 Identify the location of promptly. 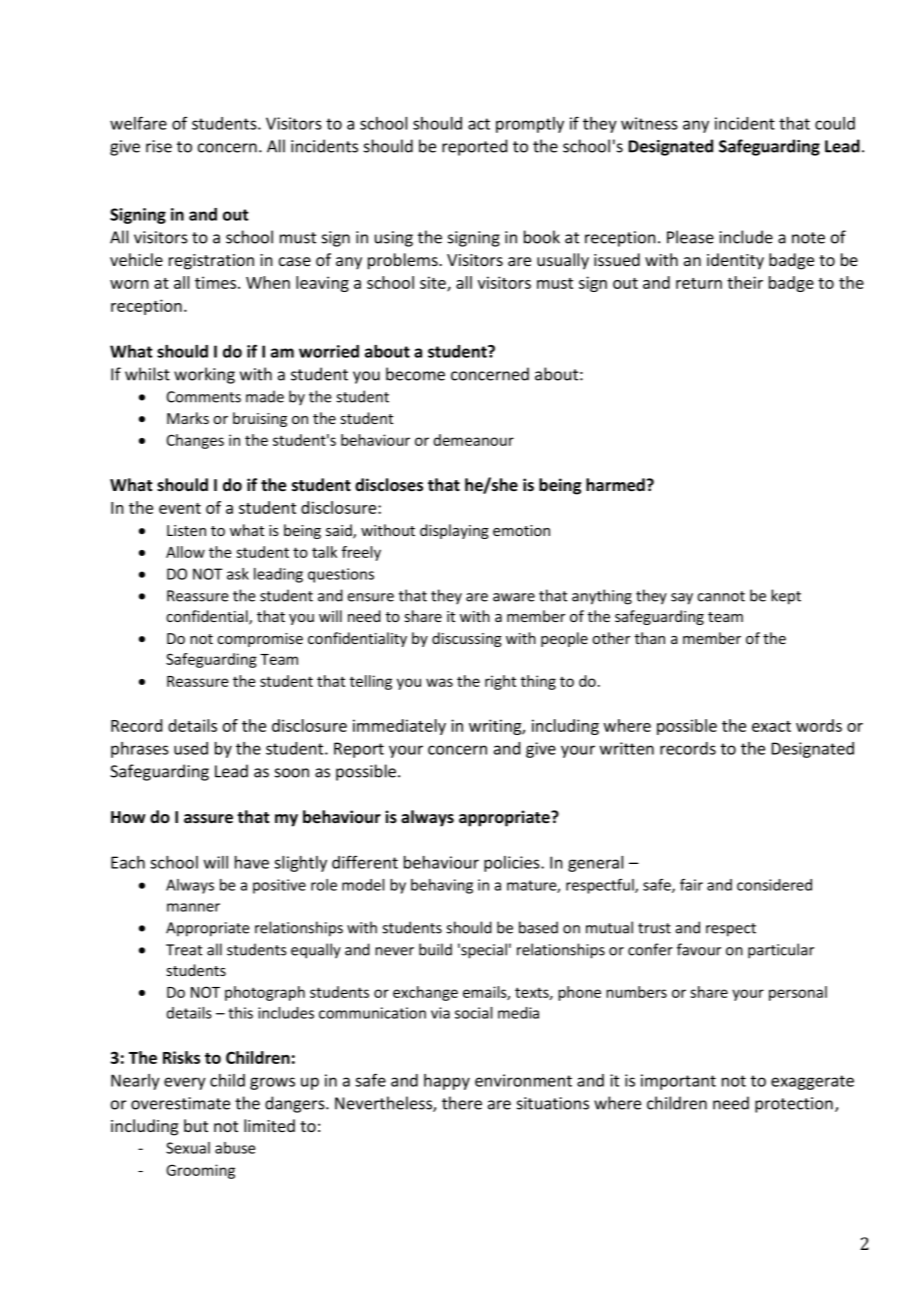
(530, 125).
